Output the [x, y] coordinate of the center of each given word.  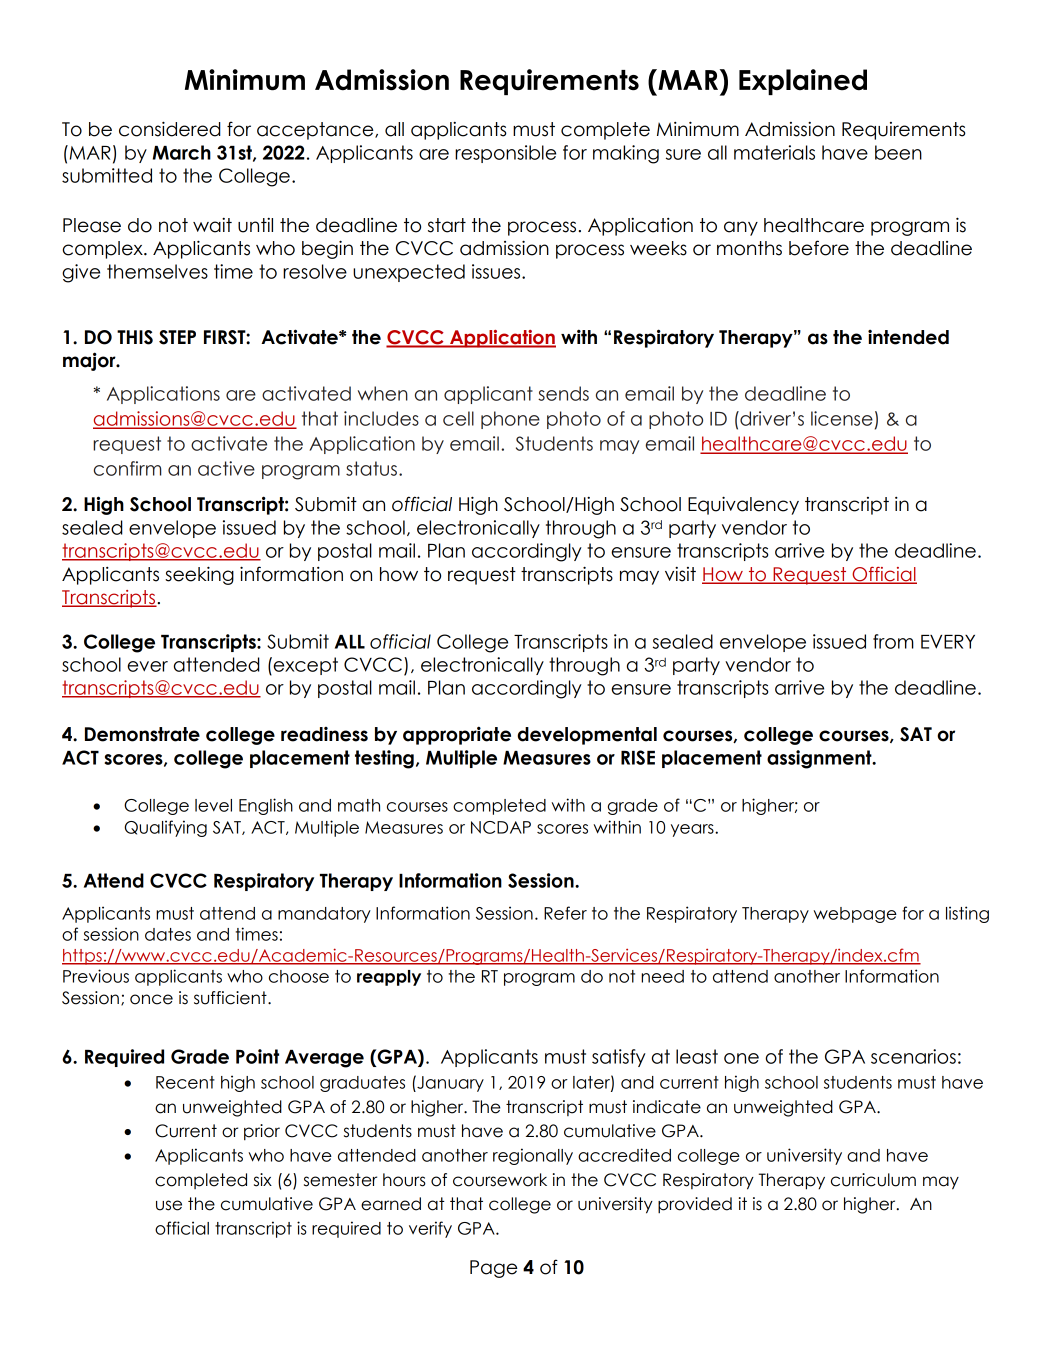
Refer [565, 913]
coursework [500, 1180]
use [169, 1205]
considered [170, 129]
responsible [505, 154]
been [898, 152]
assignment [820, 759]
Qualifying [165, 828]
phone [510, 420]
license [842, 418]
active [226, 468]
